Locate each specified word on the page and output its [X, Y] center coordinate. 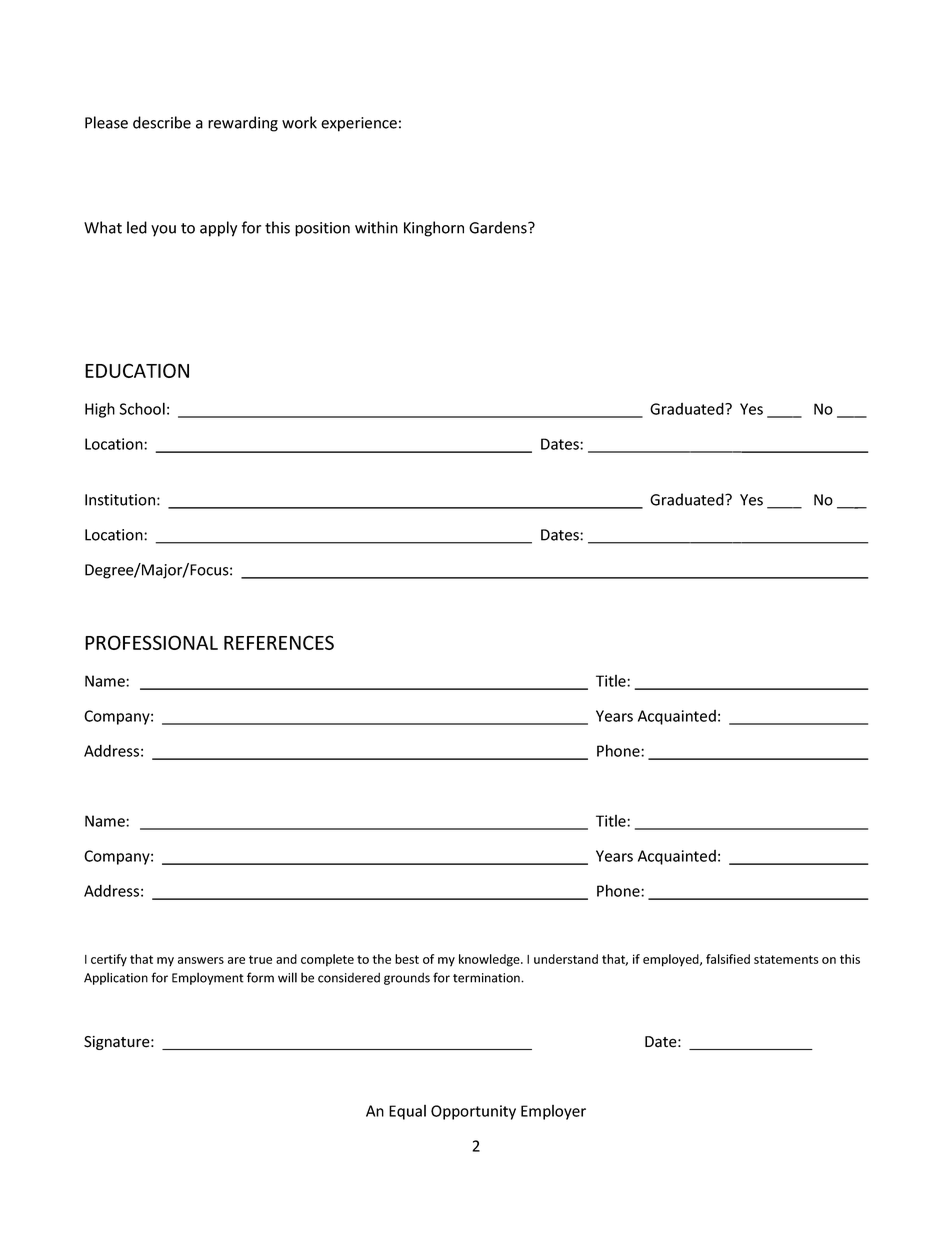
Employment [208, 978]
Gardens [499, 227]
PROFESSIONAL [151, 642]
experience [359, 124]
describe [162, 122]
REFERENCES [279, 642]
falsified [728, 959]
